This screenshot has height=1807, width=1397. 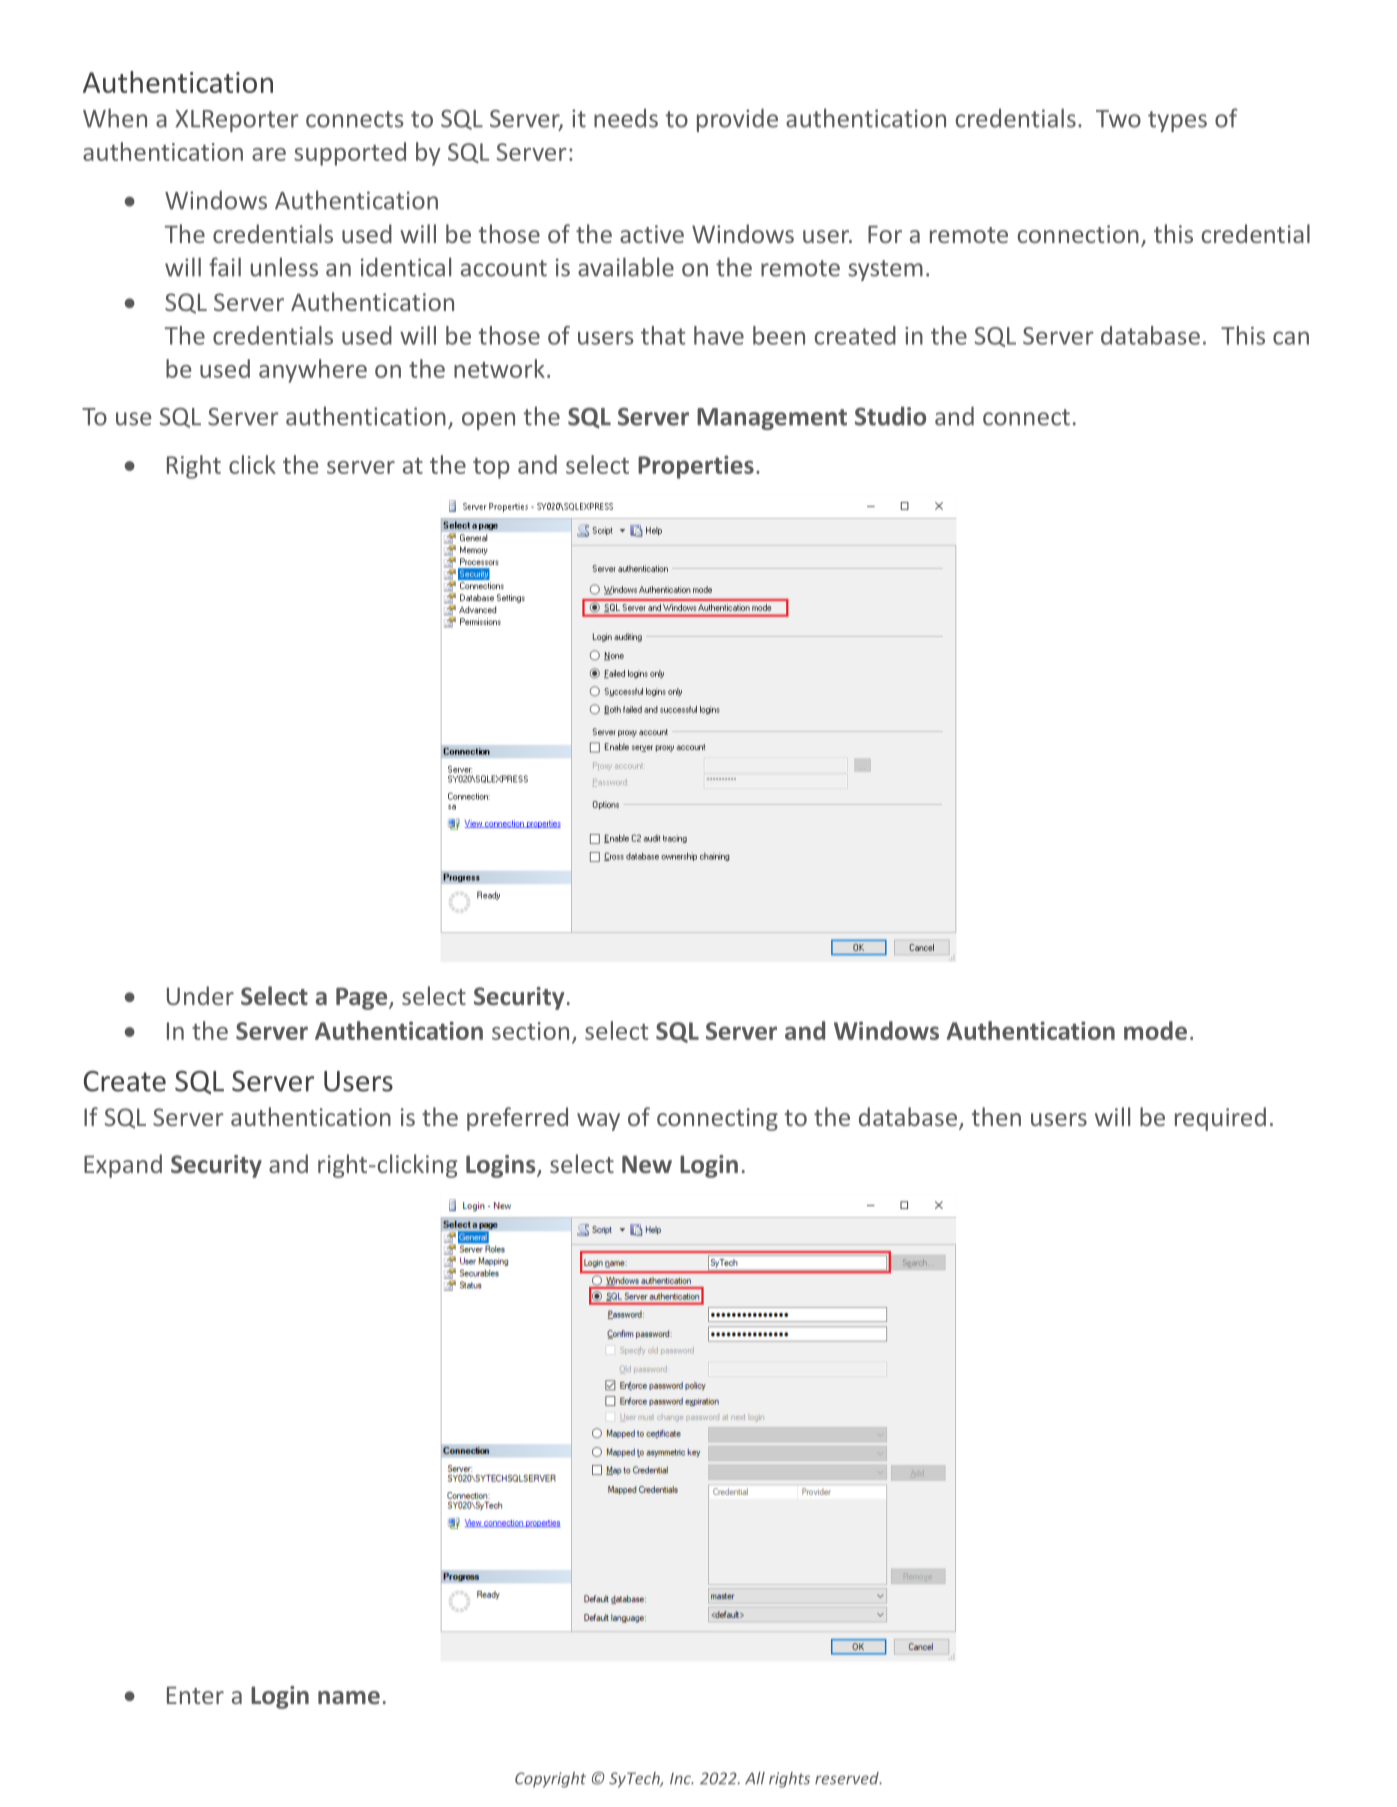 What do you see at coordinates (1155, 1030) in the screenshot?
I see `mode` at bounding box center [1155, 1030].
